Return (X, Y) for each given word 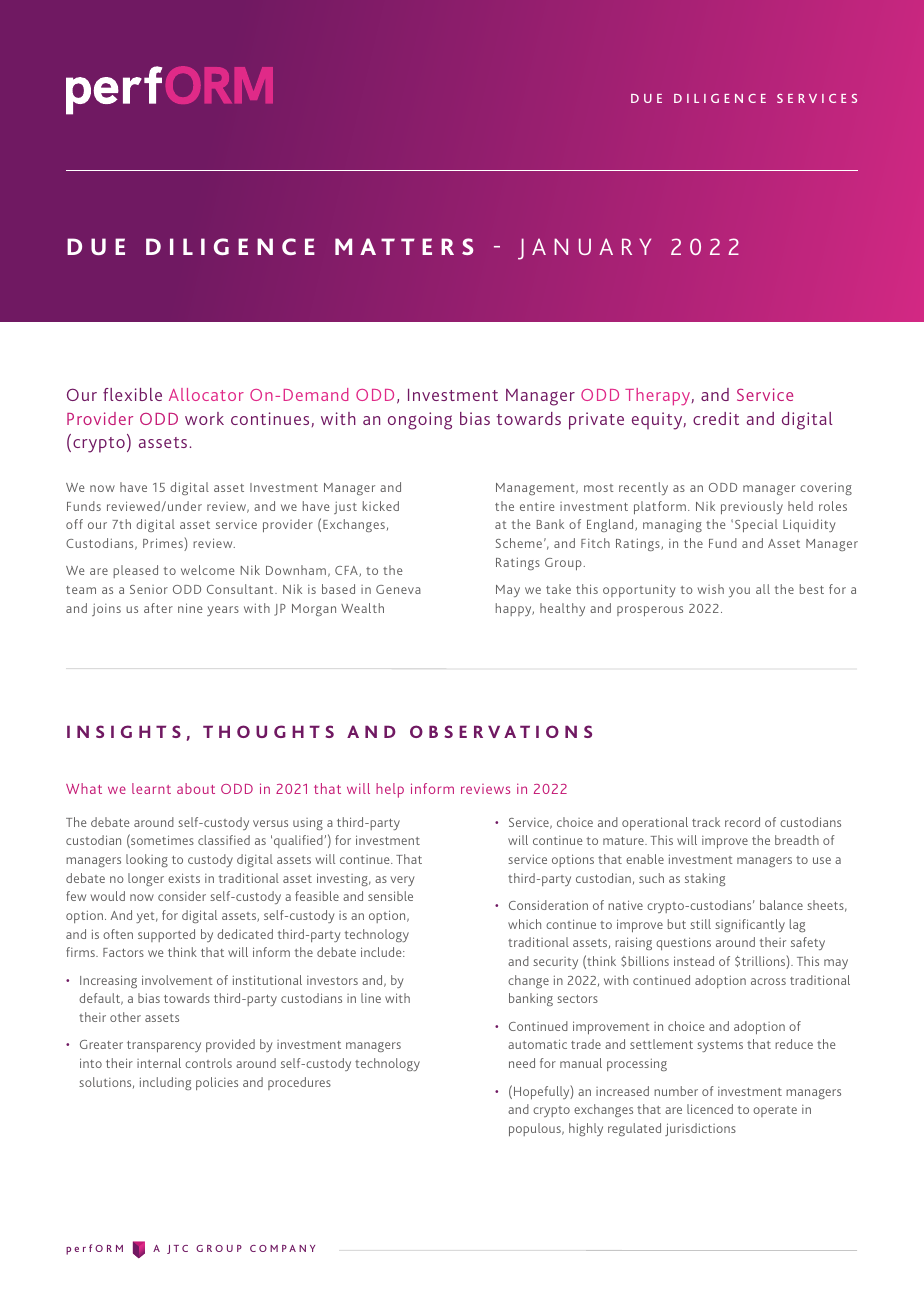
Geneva (398, 589)
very (403, 881)
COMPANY (282, 1248)
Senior (149, 589)
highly (586, 1129)
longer (146, 879)
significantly (750, 925)
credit (716, 418)
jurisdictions (700, 1129)
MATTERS (404, 246)
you (739, 592)
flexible (132, 394)
